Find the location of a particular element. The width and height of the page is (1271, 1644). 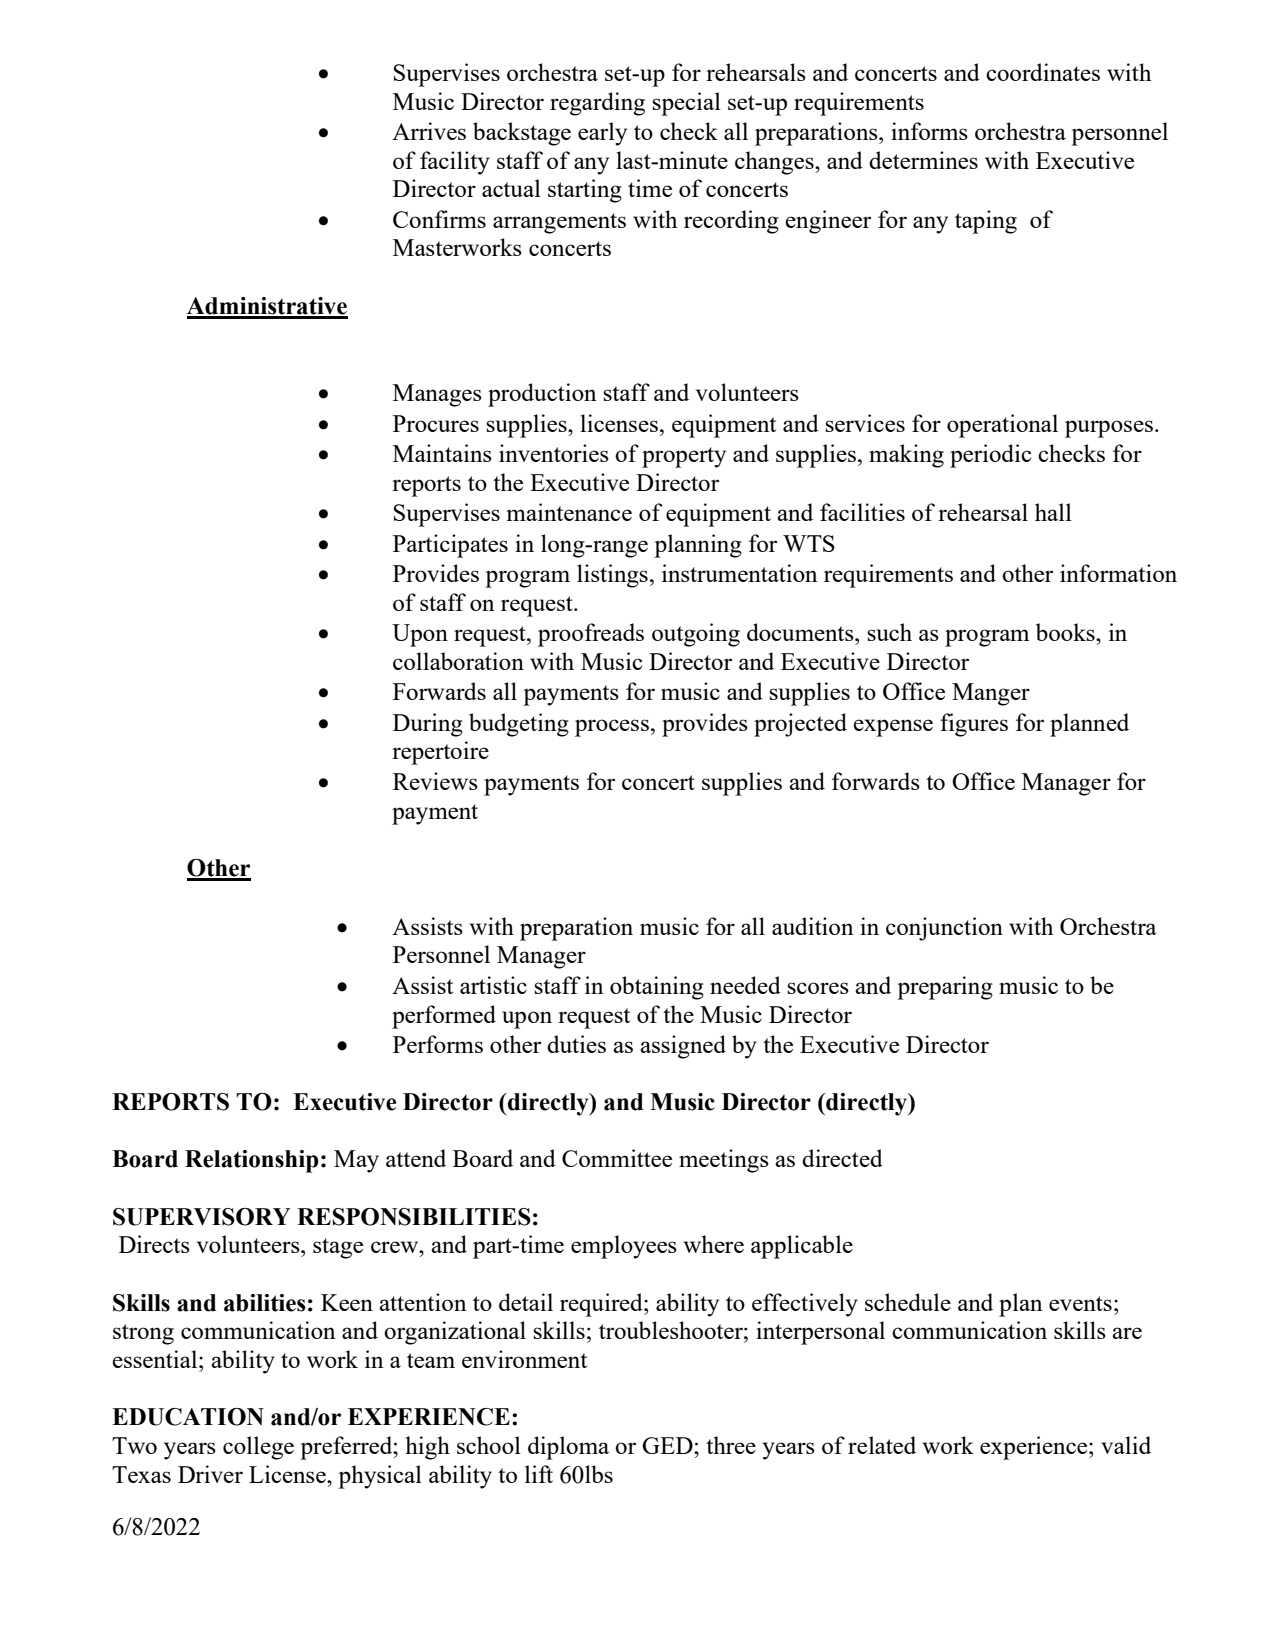

hall is located at coordinates (1053, 512).
